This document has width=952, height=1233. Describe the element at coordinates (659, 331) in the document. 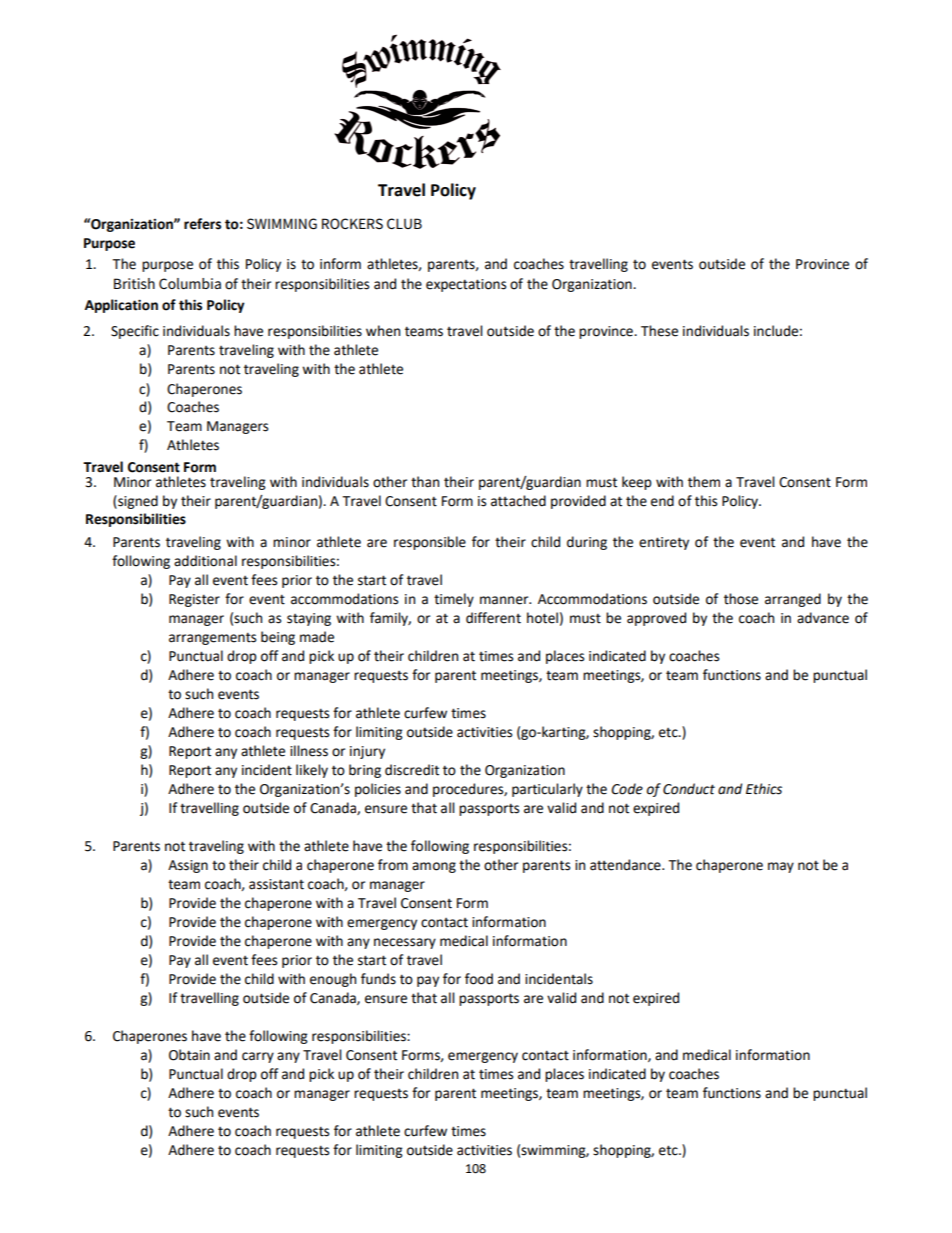

I see `These` at that location.
